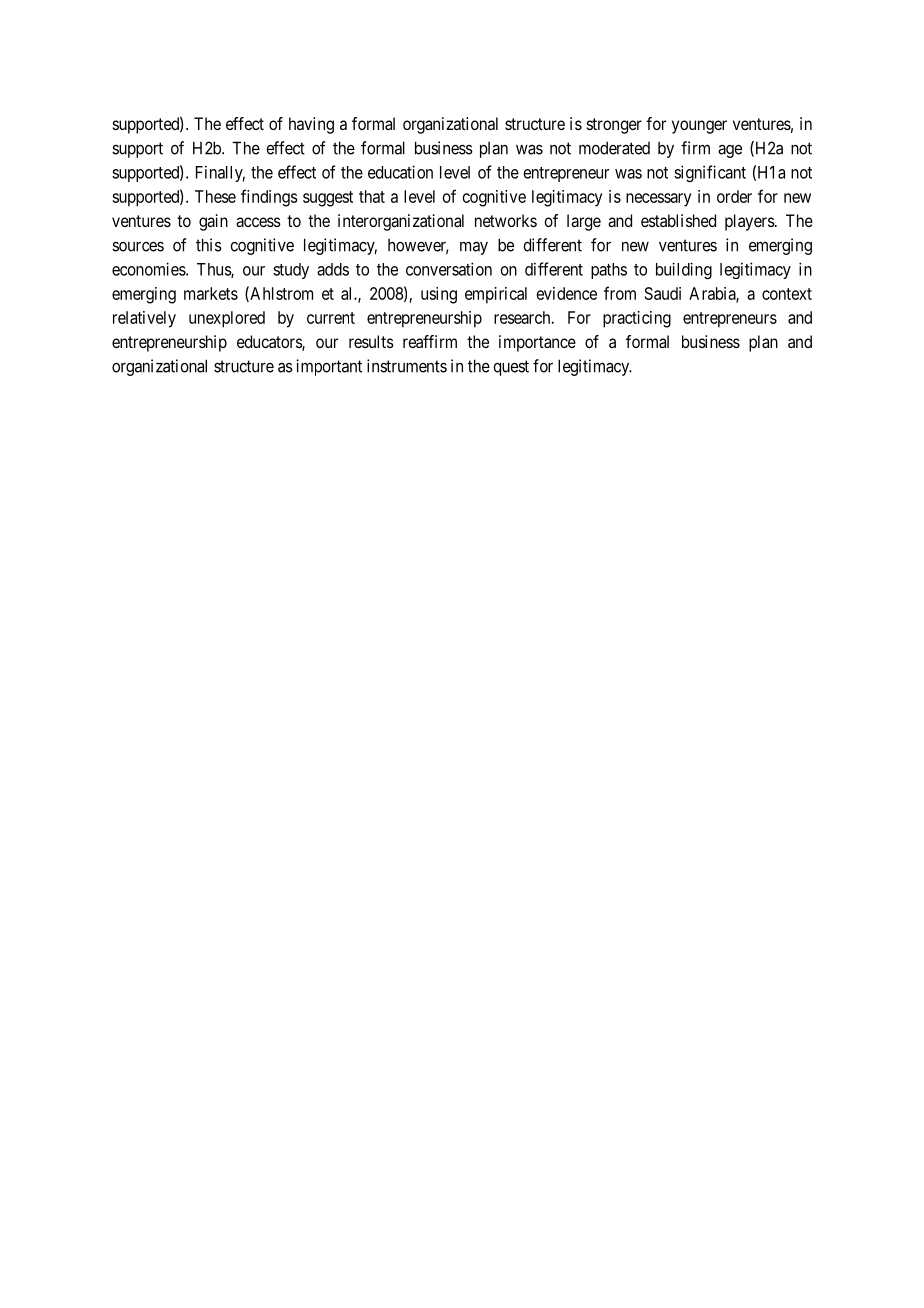 This screenshot has height=1308, width=924. What do you see at coordinates (614, 126) in the screenshot?
I see `stronger` at bounding box center [614, 126].
